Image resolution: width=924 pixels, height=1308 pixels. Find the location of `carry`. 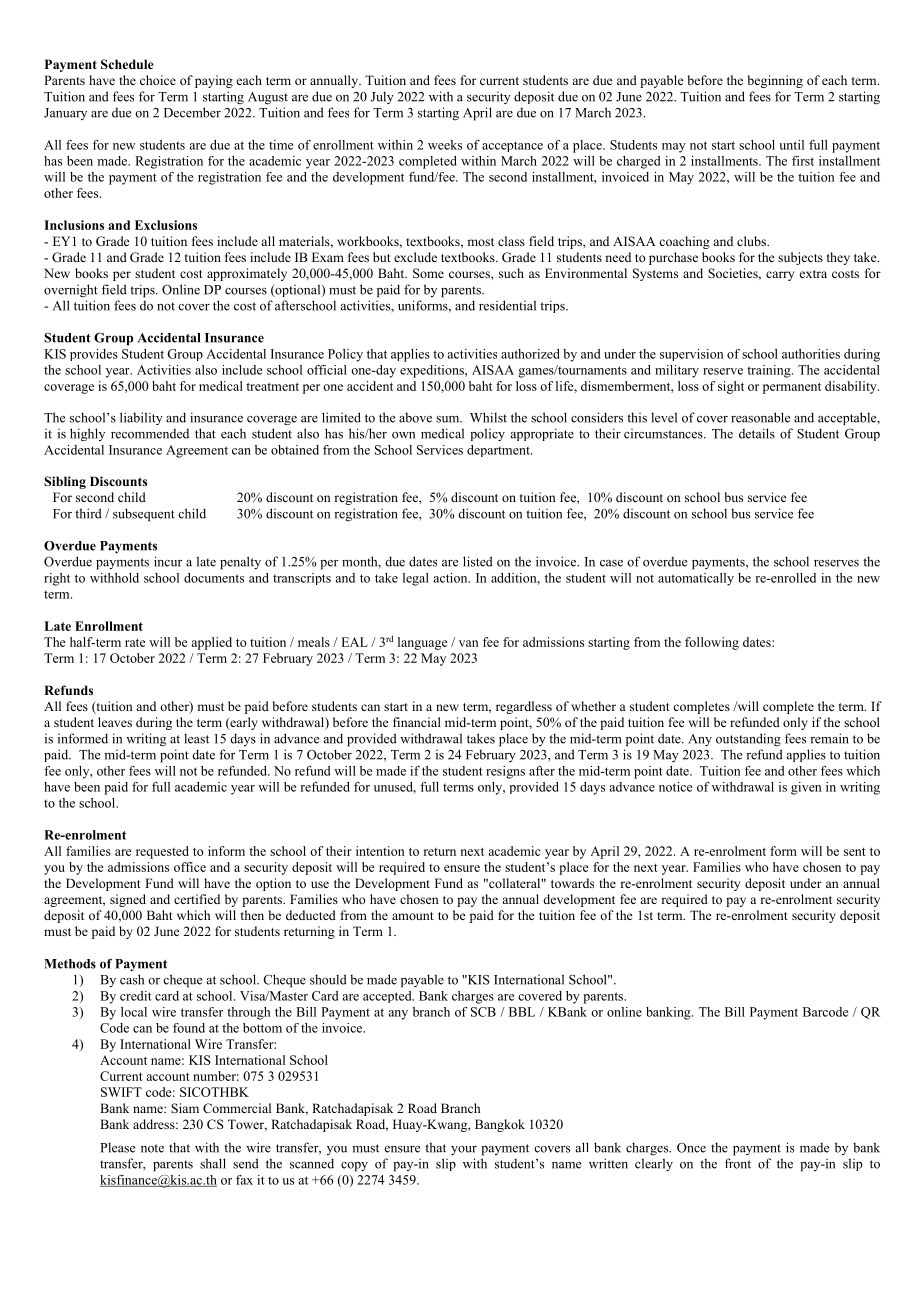

carry is located at coordinates (780, 276).
